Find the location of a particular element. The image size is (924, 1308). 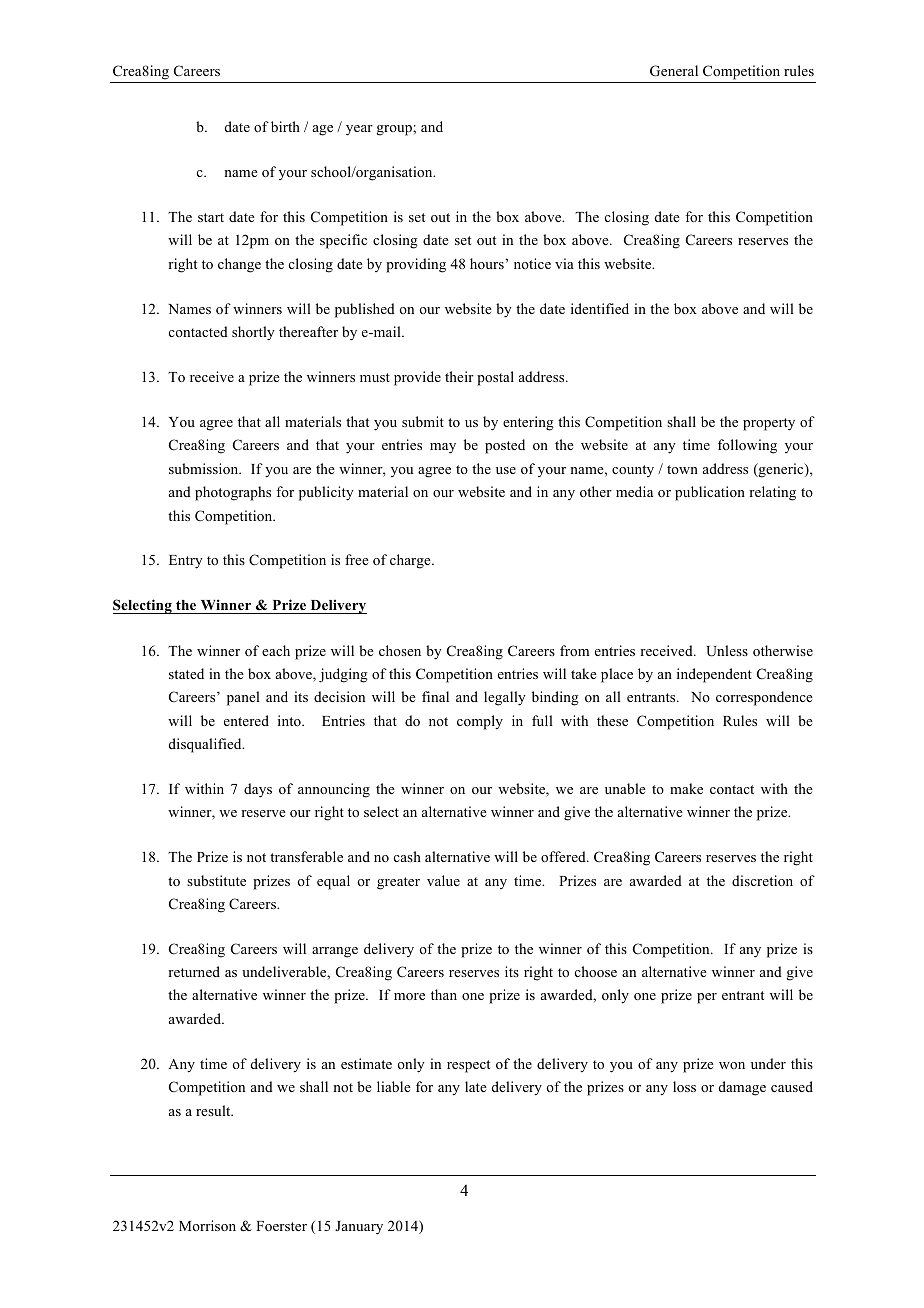

Unless is located at coordinates (727, 651).
